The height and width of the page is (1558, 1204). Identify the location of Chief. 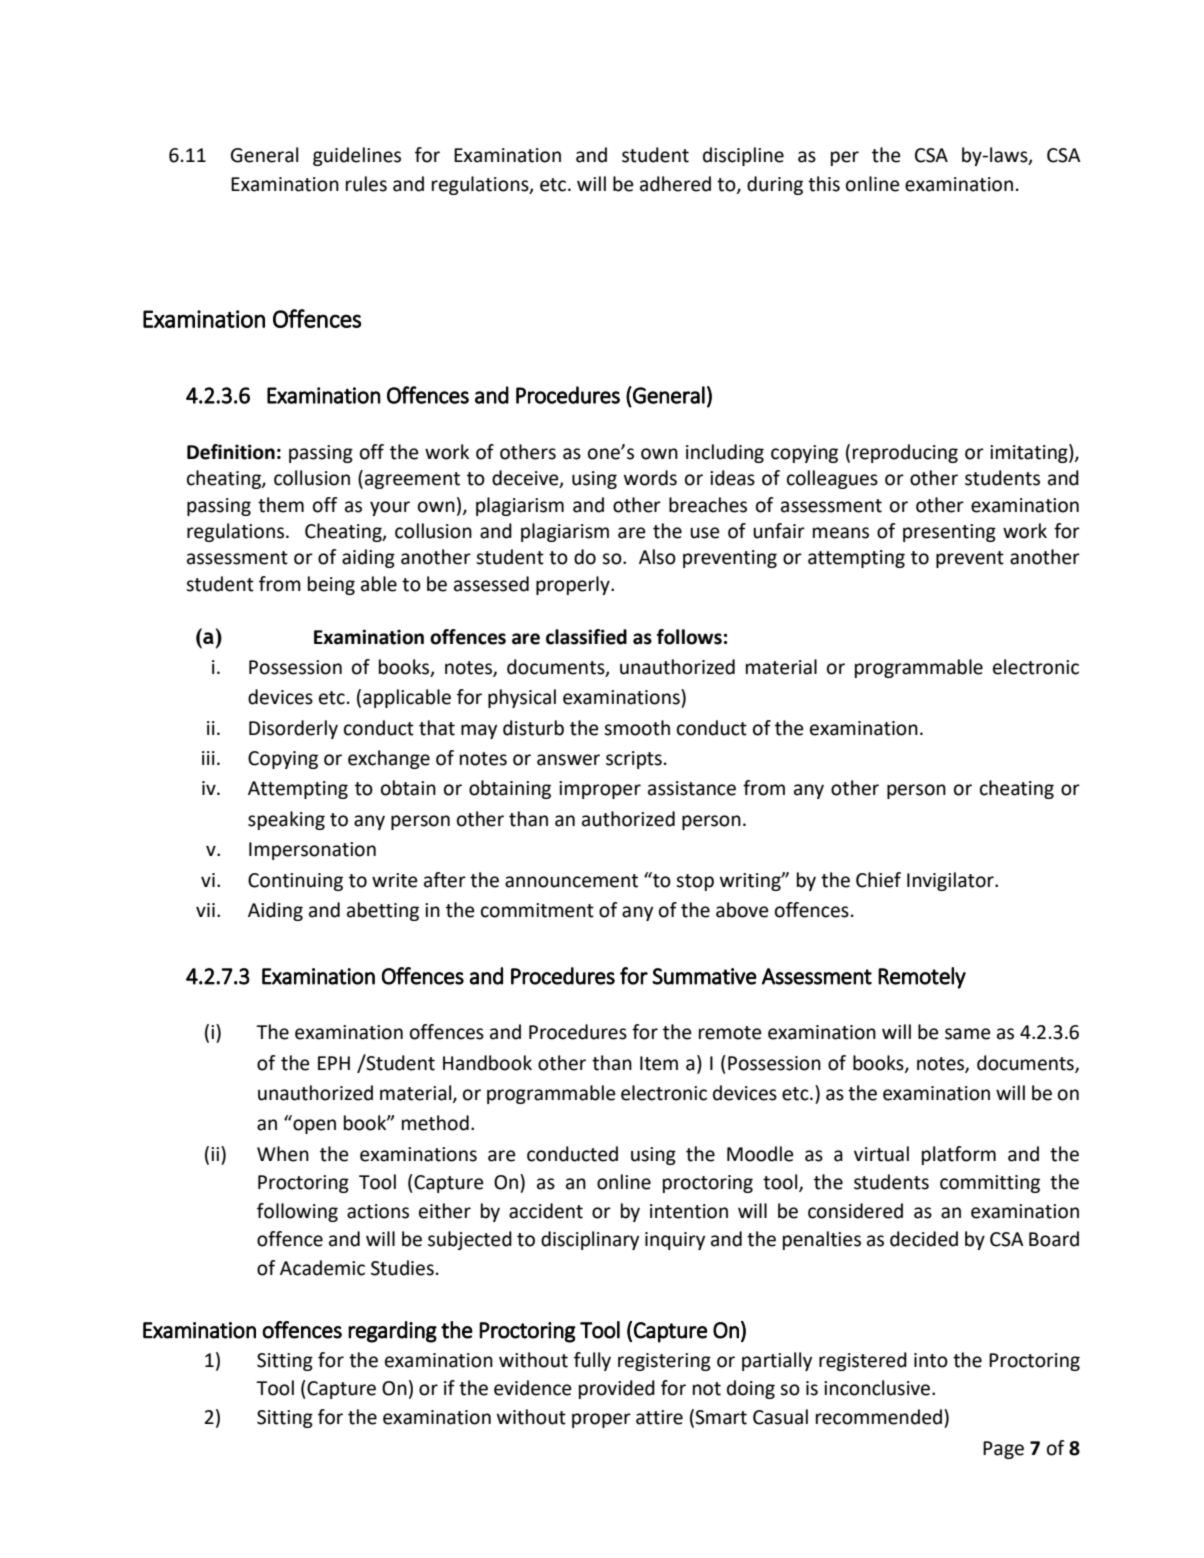
(878, 880).
